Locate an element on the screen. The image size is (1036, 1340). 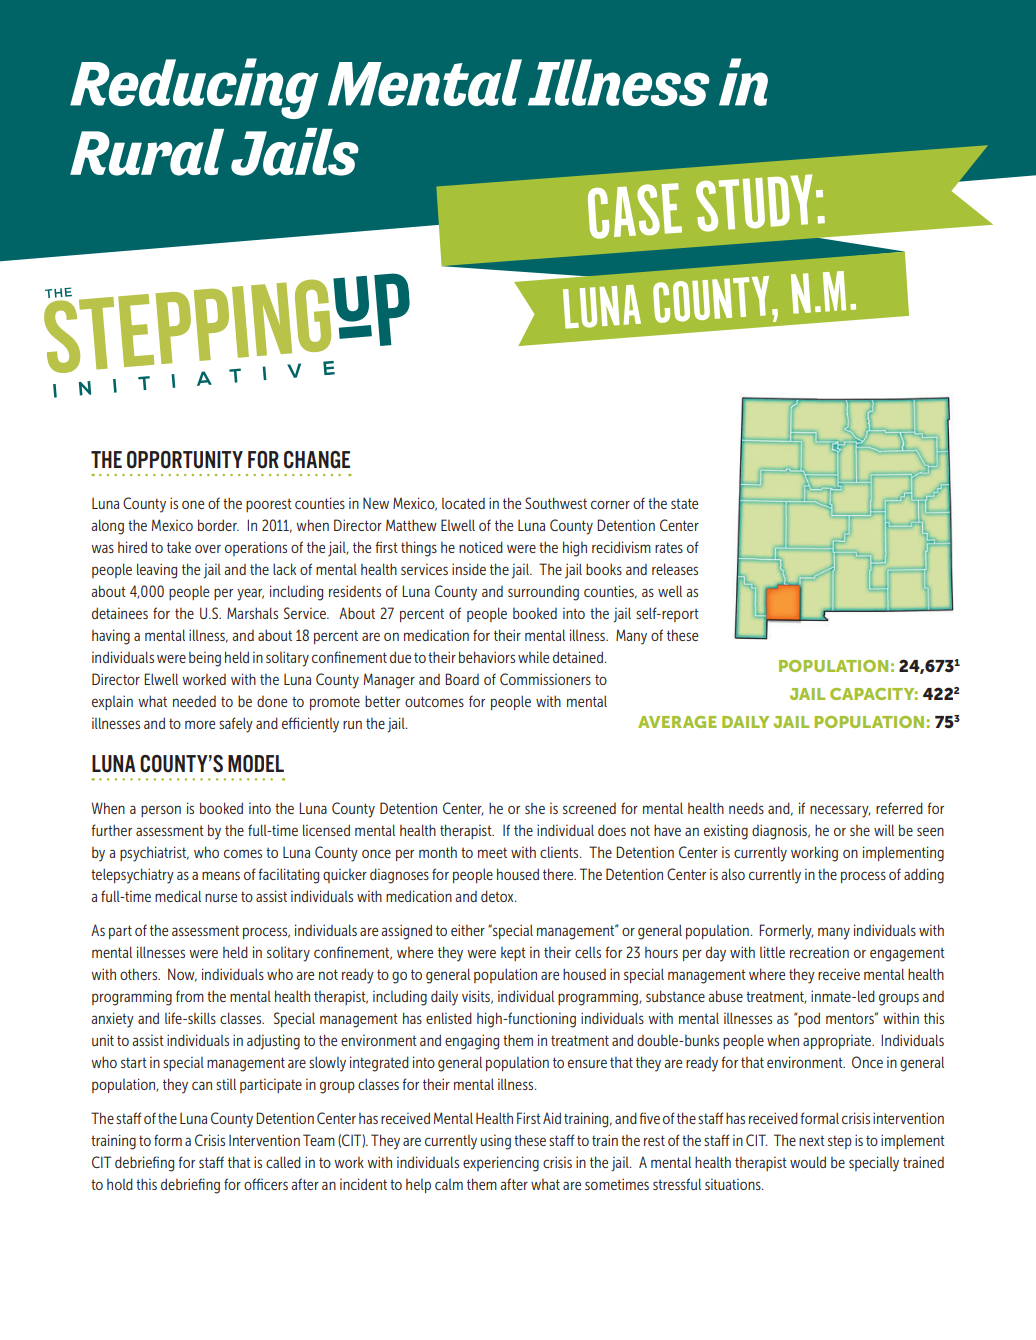
releases is located at coordinates (675, 569).
